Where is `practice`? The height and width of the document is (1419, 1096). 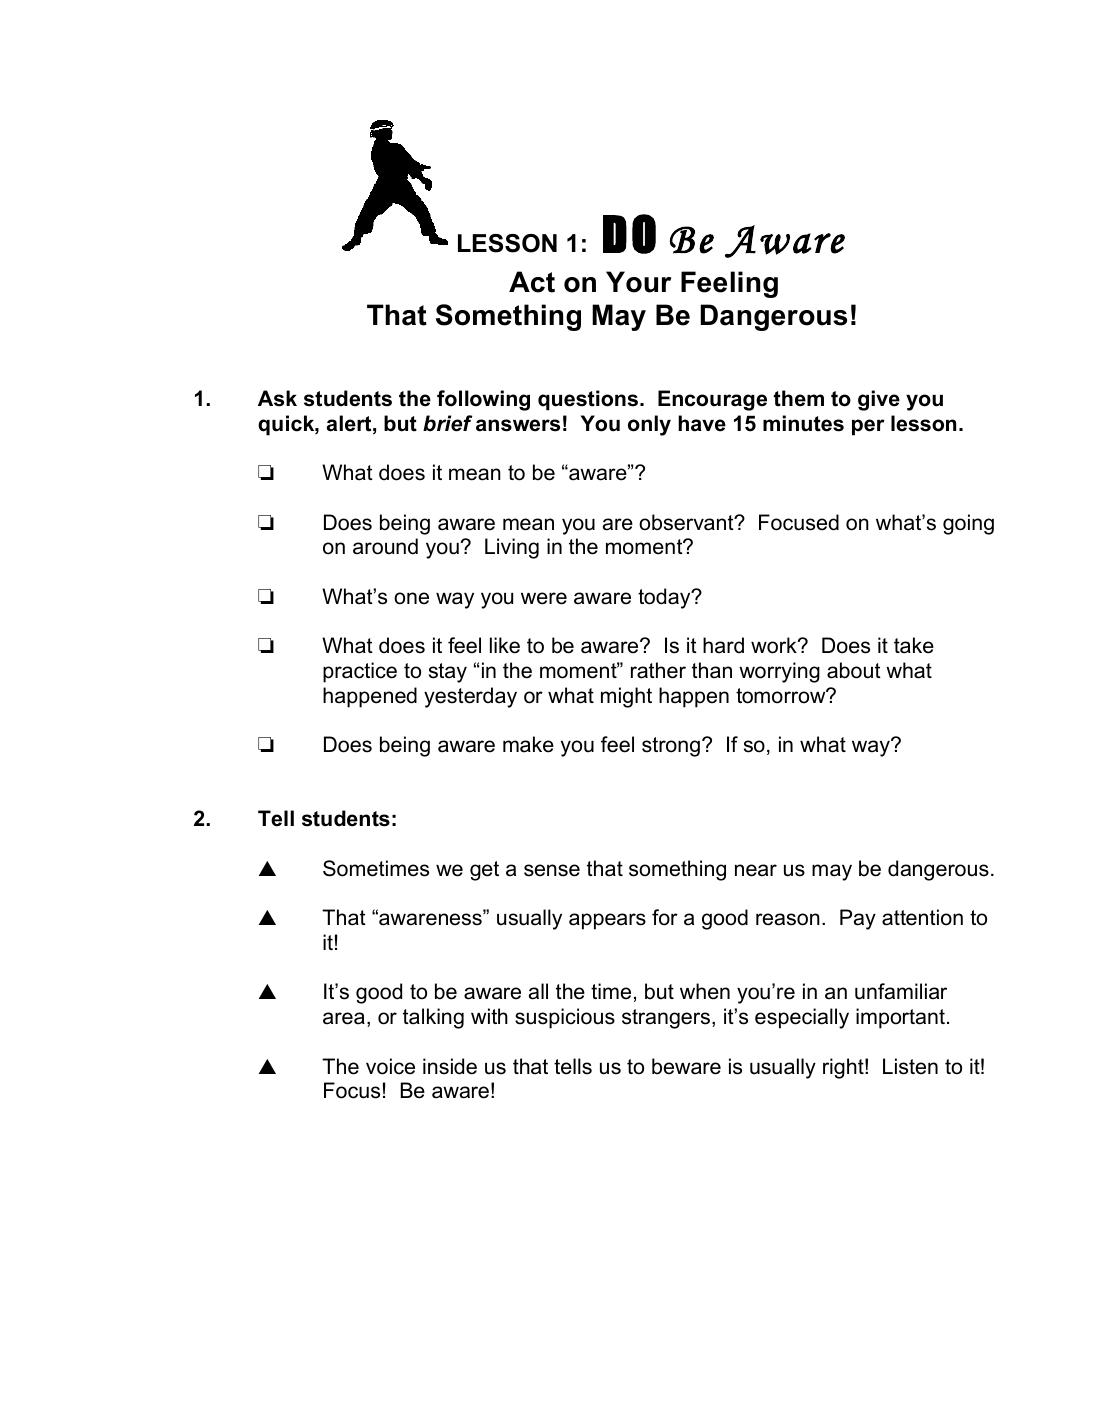
practice is located at coordinates (360, 672).
